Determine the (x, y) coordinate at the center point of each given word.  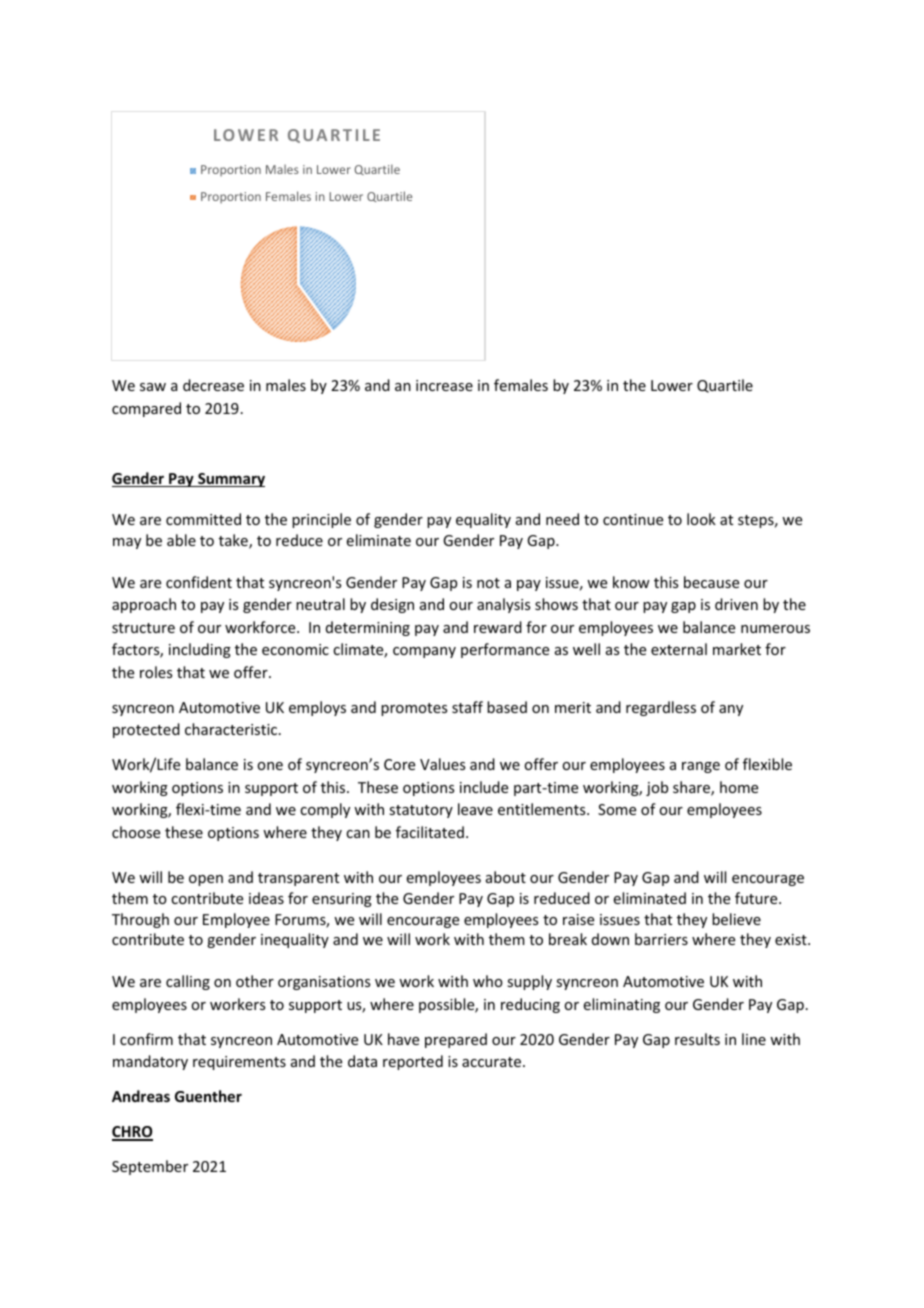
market (737, 649)
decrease (213, 385)
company (424, 652)
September (150, 1167)
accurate (493, 1062)
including (200, 650)
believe (736, 919)
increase (444, 385)
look (701, 519)
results (697, 1039)
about (506, 877)
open (206, 880)
